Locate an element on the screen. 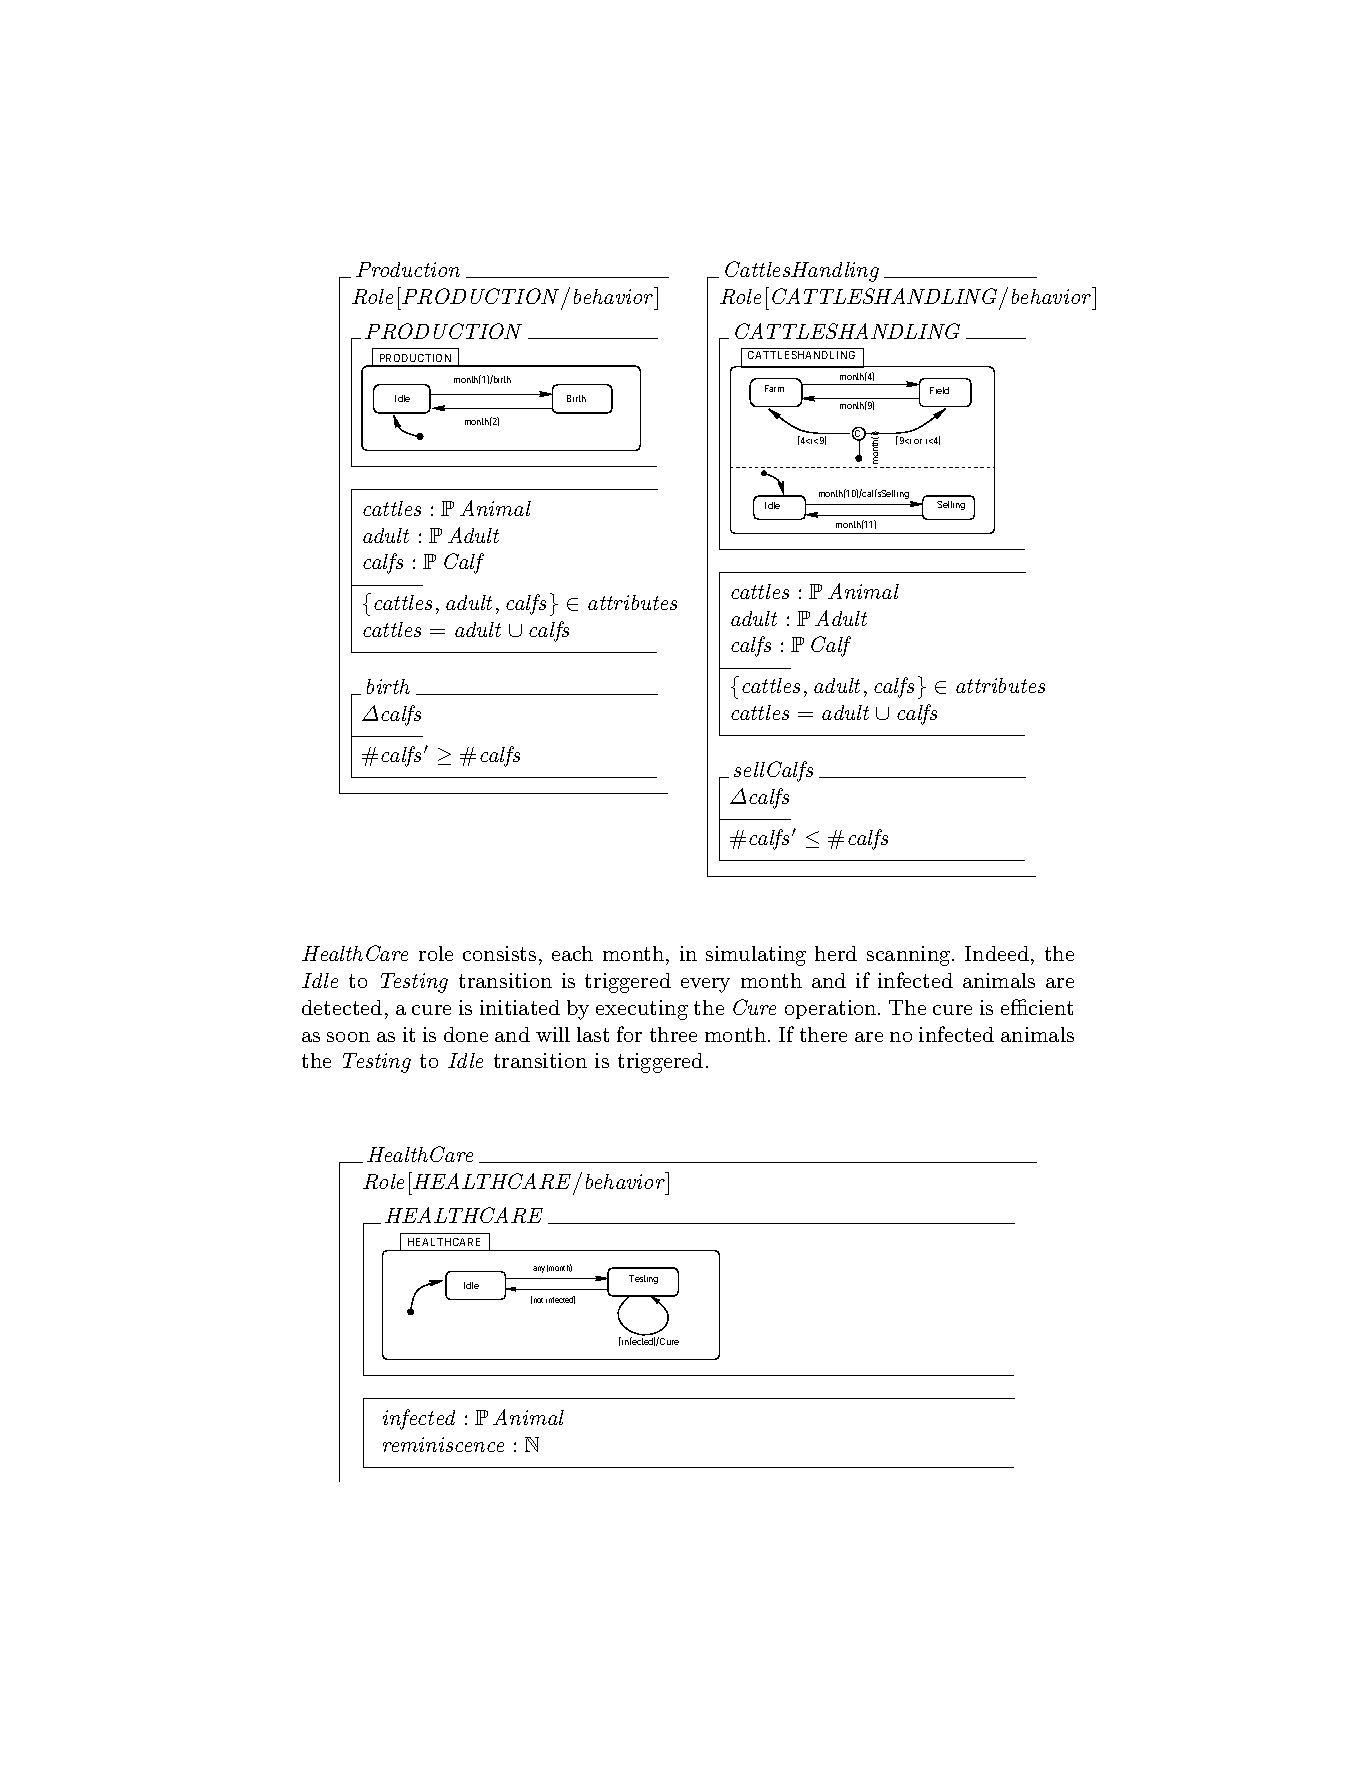 The height and width of the screenshot is (1771, 1369). reminiscence is located at coordinates (443, 1444).
